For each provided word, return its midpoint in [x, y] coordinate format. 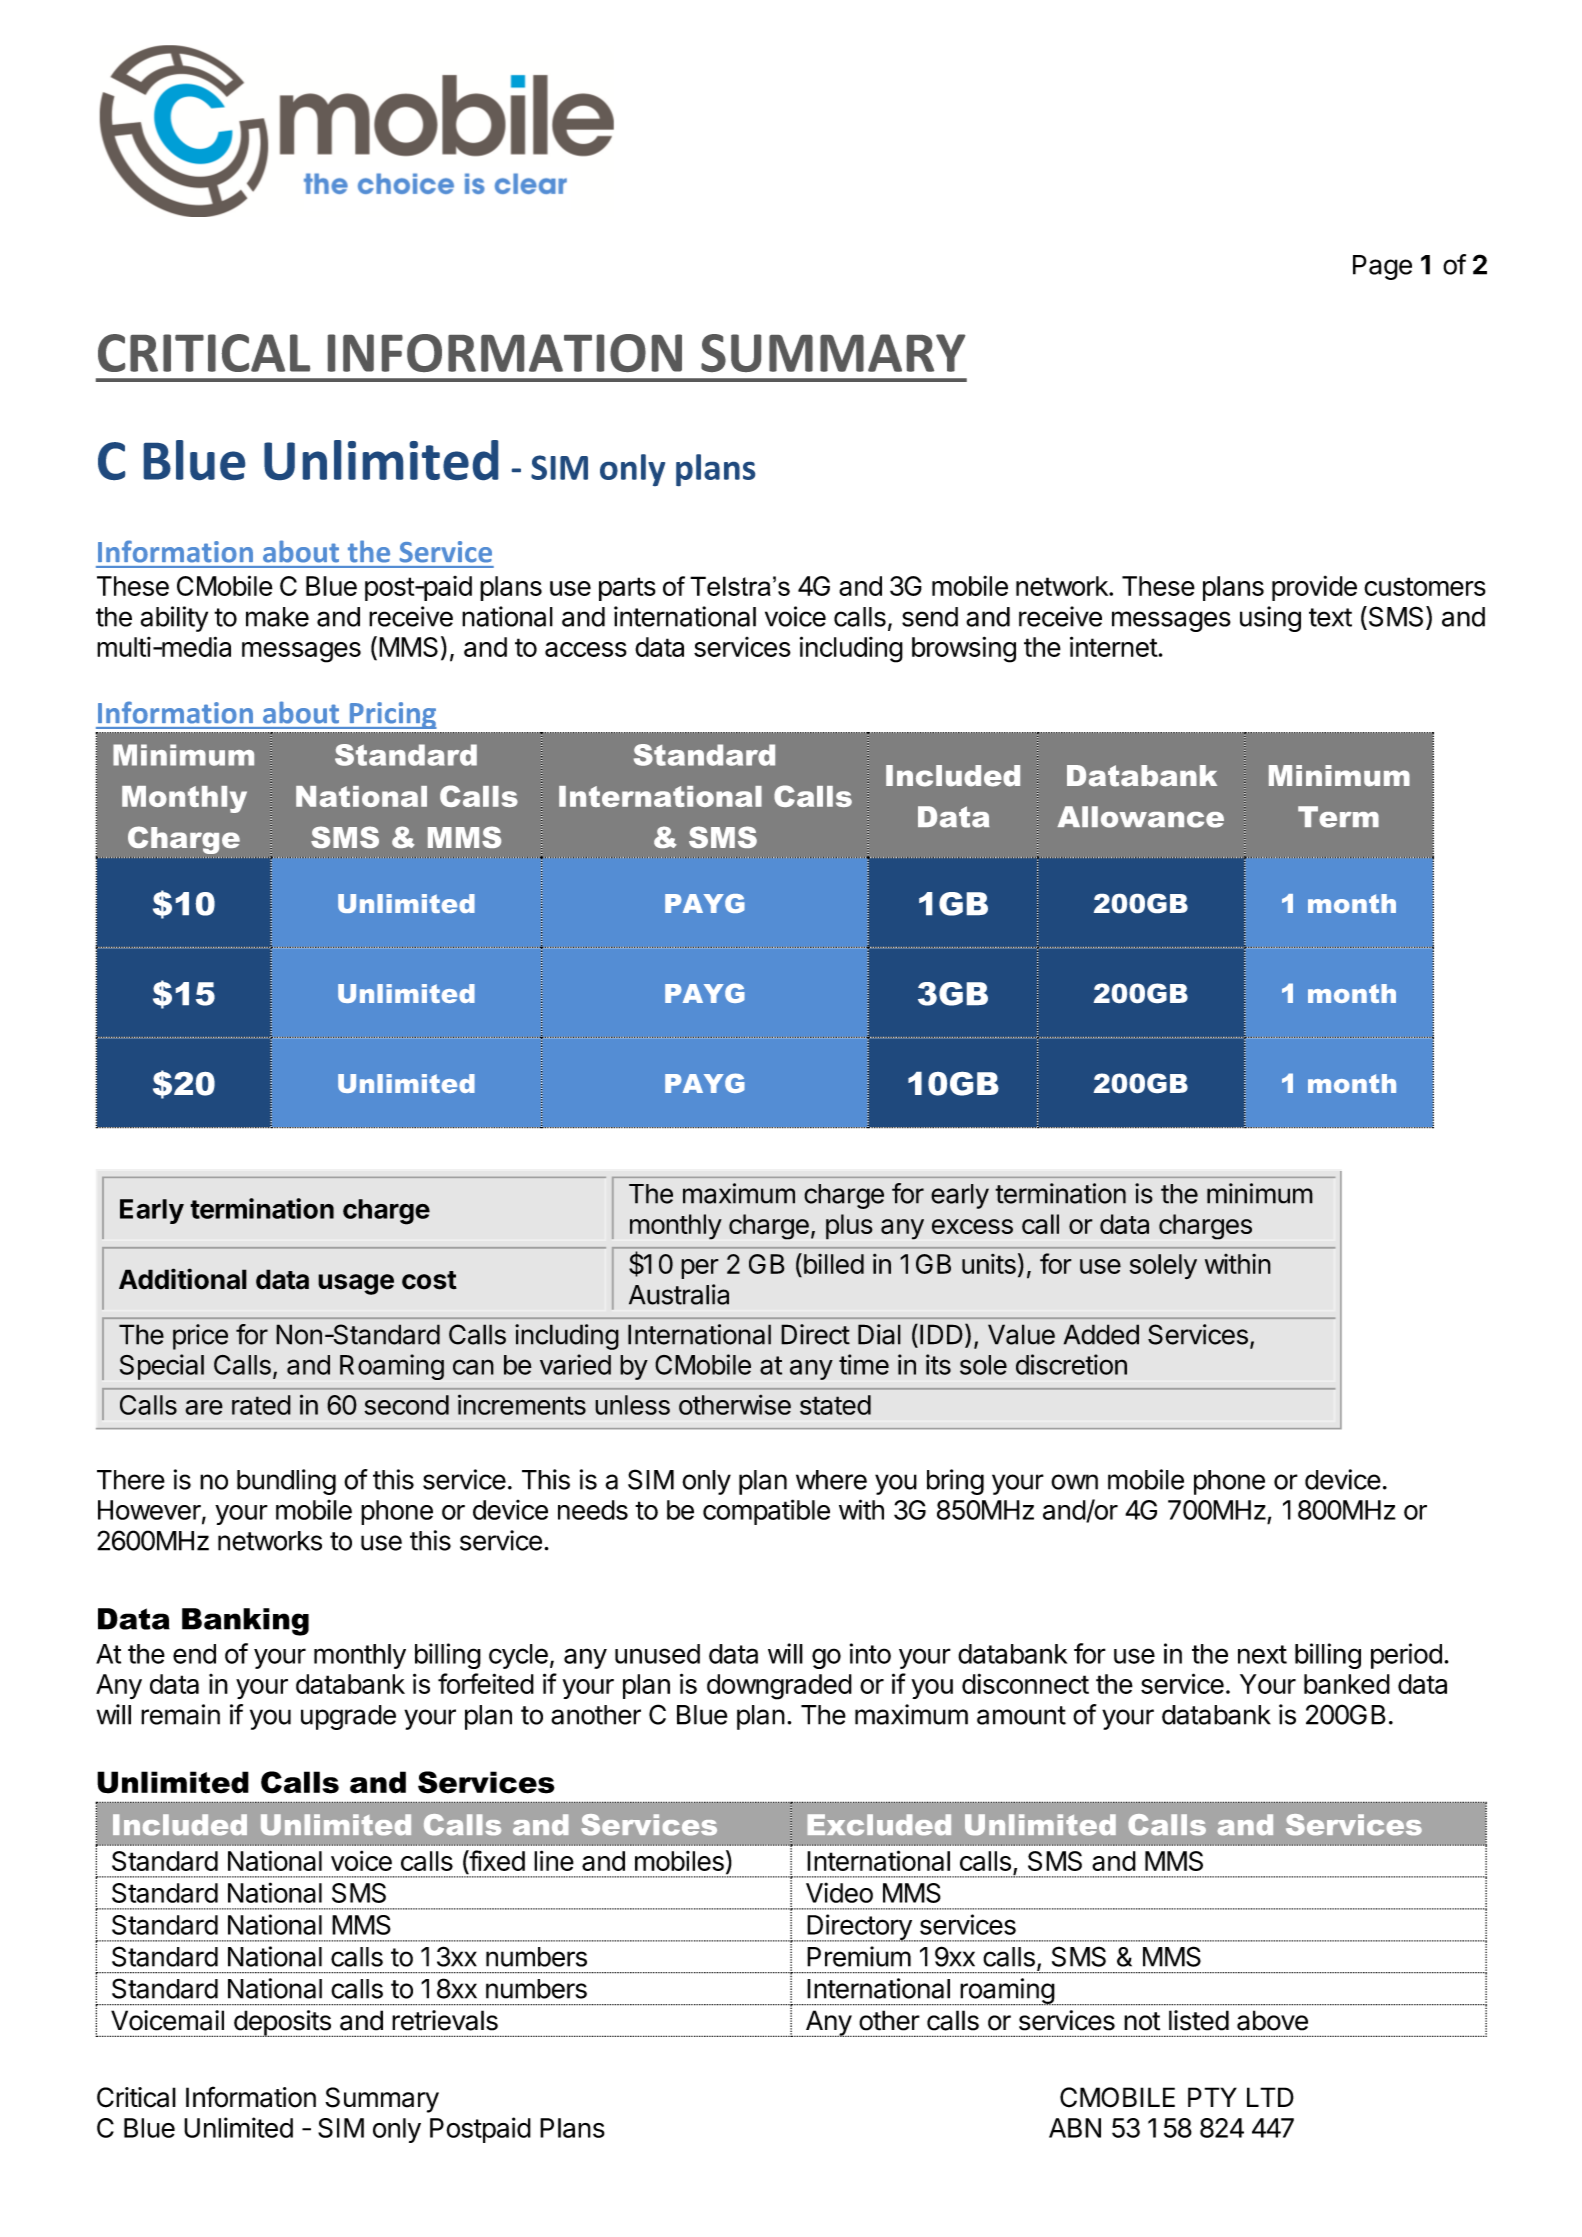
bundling [286, 1482]
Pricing [392, 715]
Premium [859, 1956]
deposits [282, 2023]
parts [627, 589]
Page [1382, 267]
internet [1114, 646]
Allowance [1141, 817]
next [1262, 1654]
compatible [766, 1512]
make [277, 617]
